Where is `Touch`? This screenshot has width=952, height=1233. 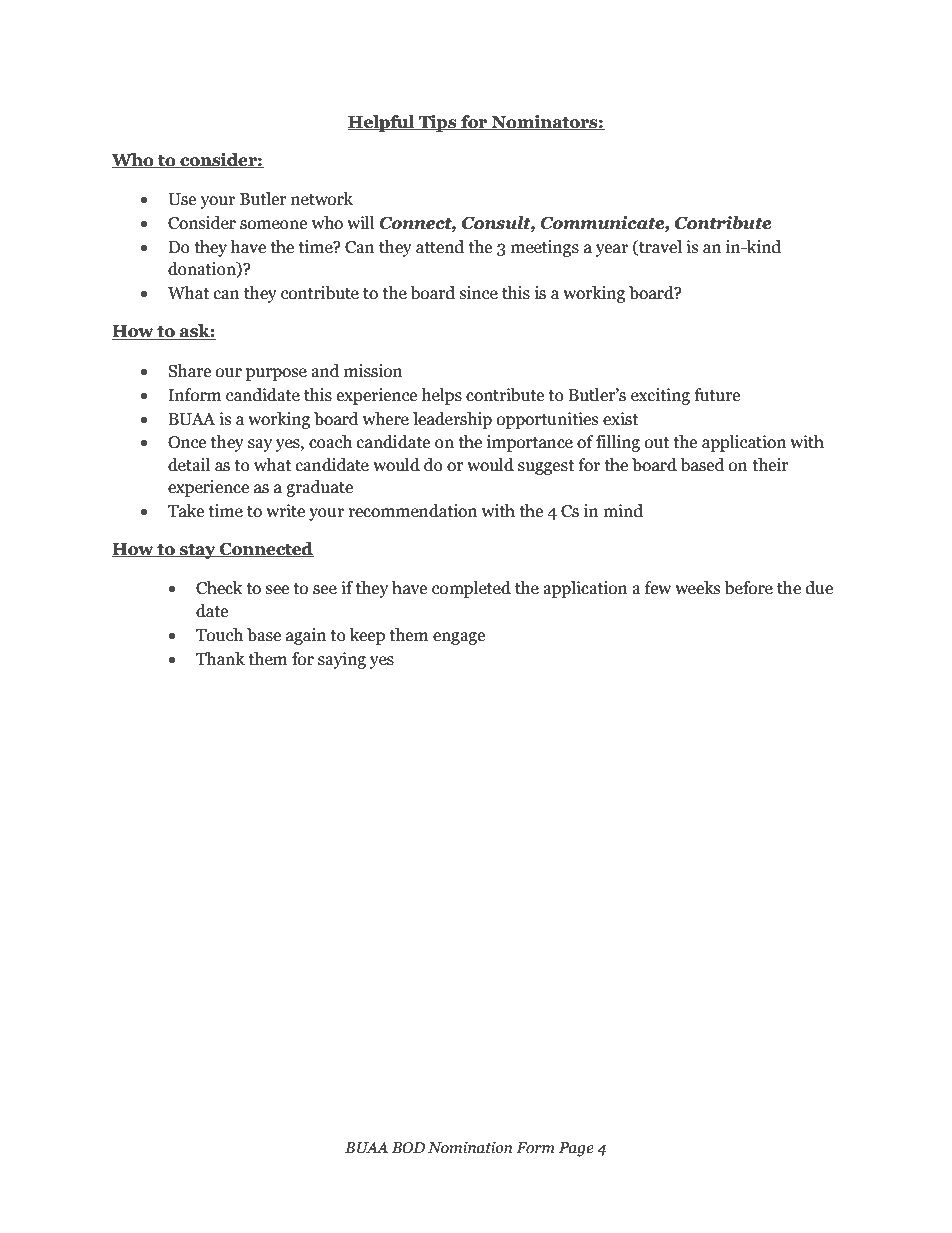 Touch is located at coordinates (219, 635).
